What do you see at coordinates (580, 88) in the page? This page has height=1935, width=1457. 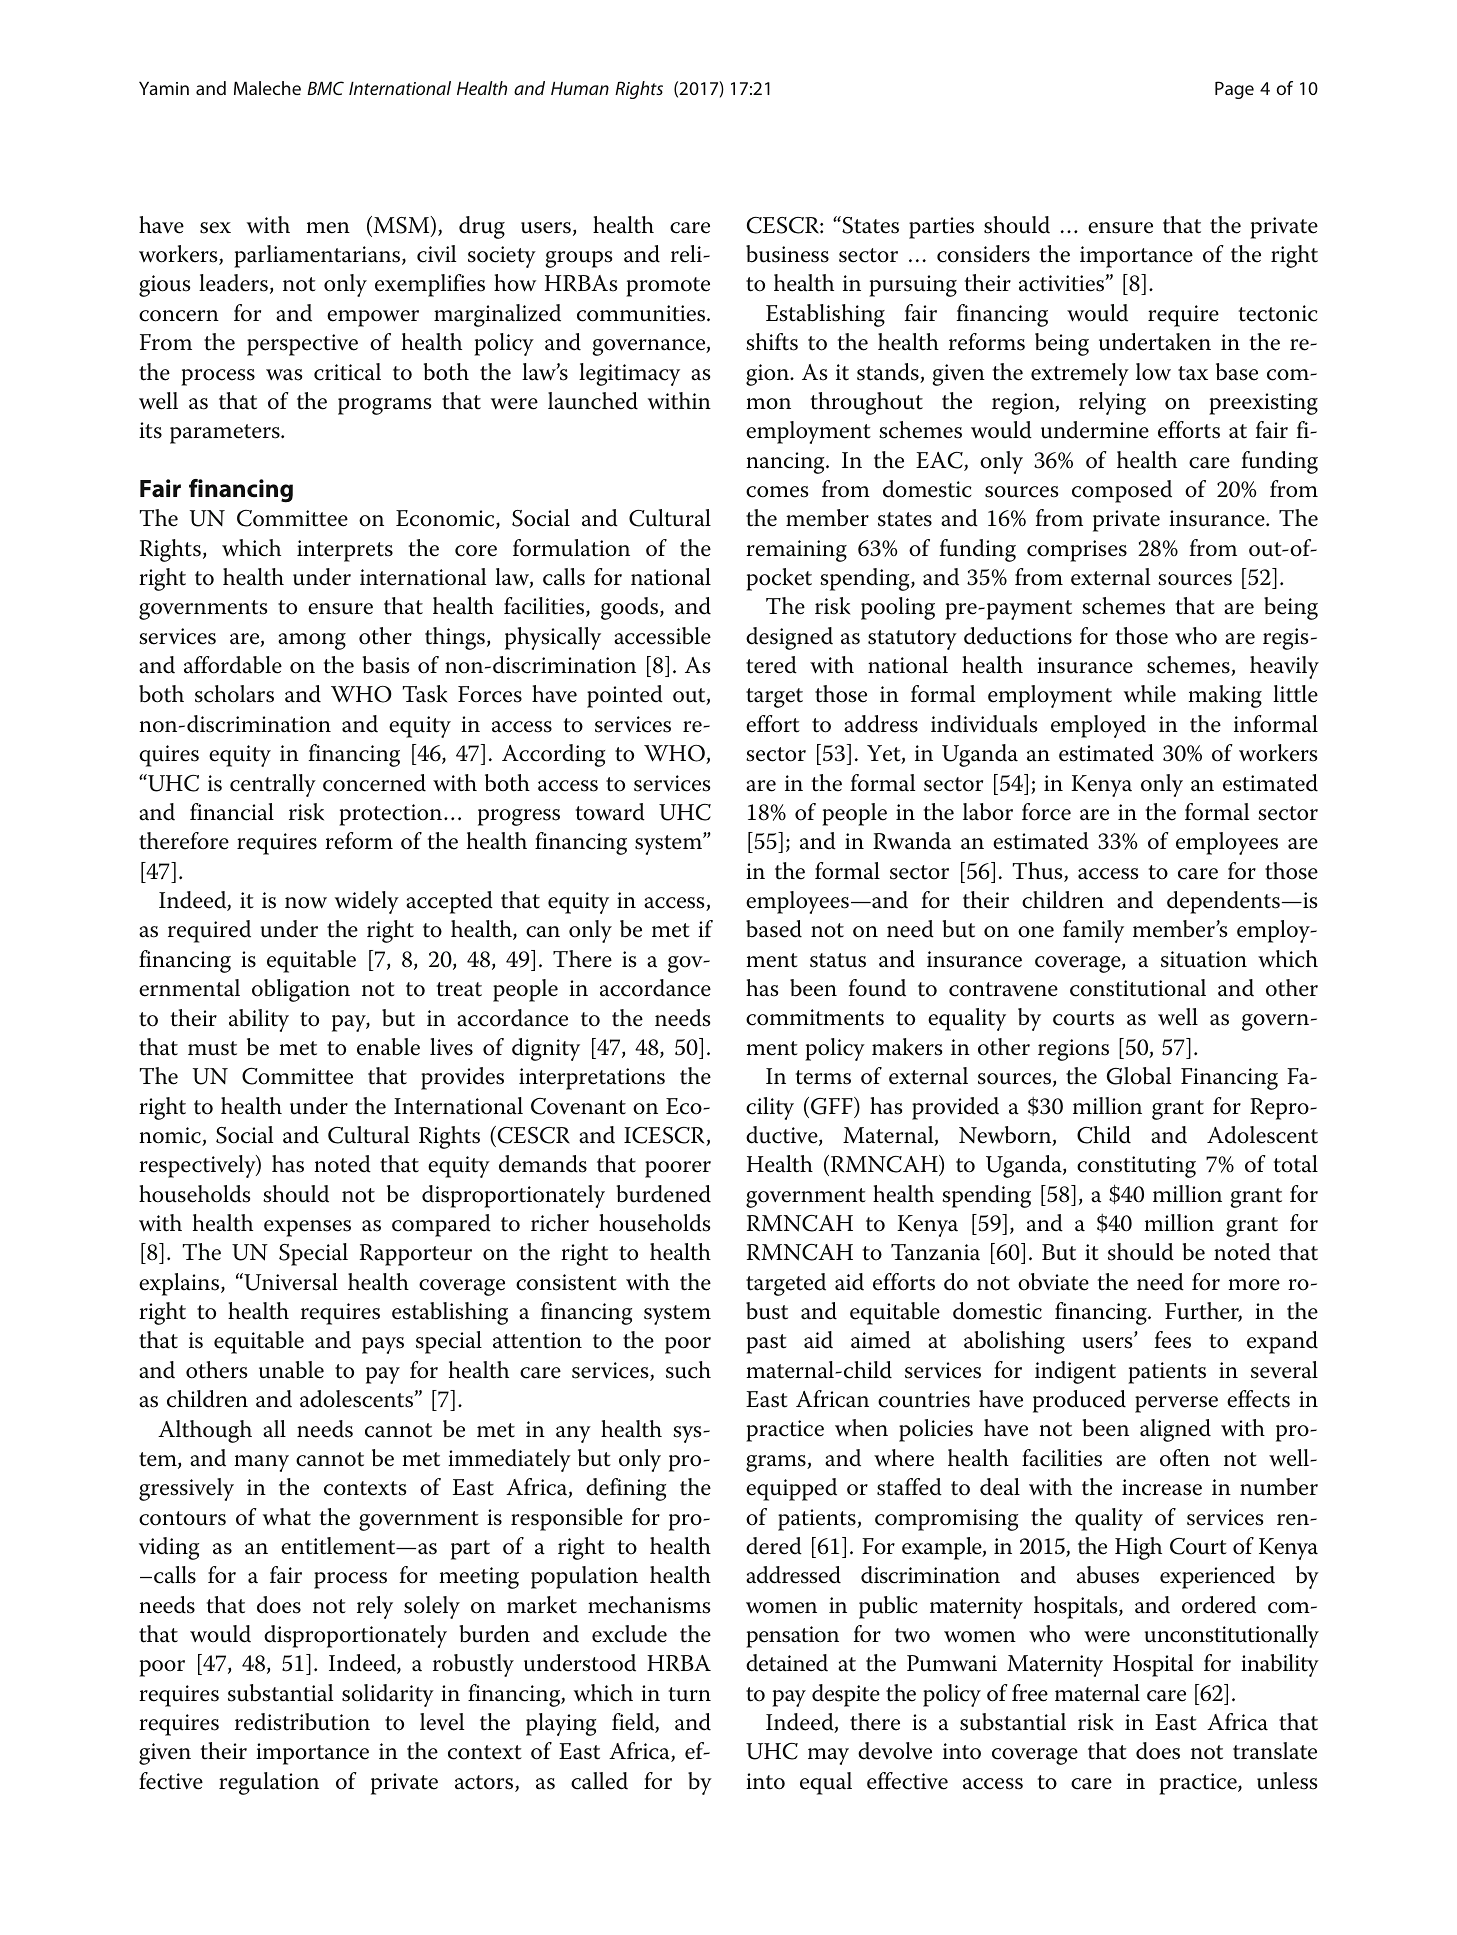 I see `Human` at bounding box center [580, 88].
